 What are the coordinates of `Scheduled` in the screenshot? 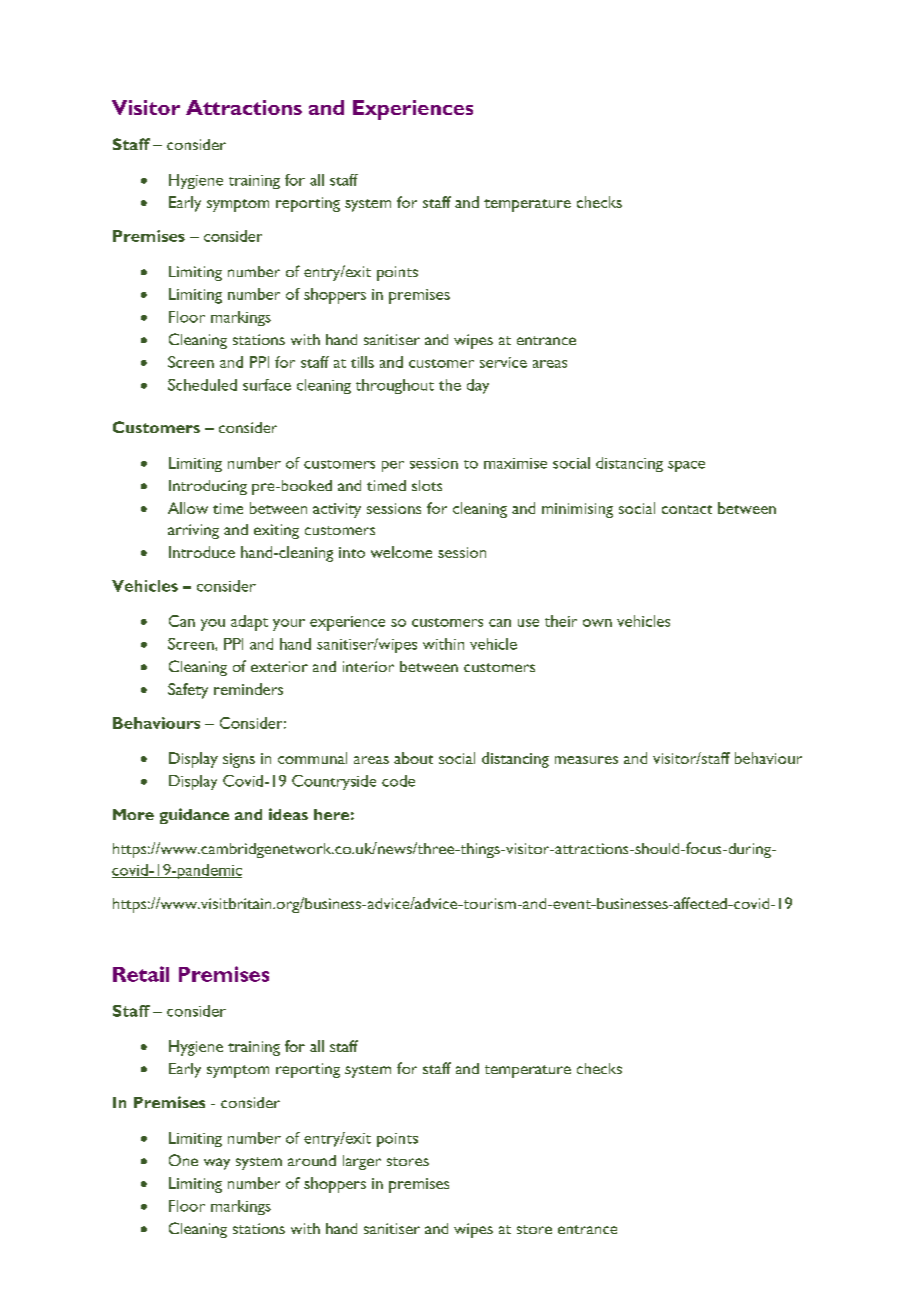 It's located at (202, 385).
